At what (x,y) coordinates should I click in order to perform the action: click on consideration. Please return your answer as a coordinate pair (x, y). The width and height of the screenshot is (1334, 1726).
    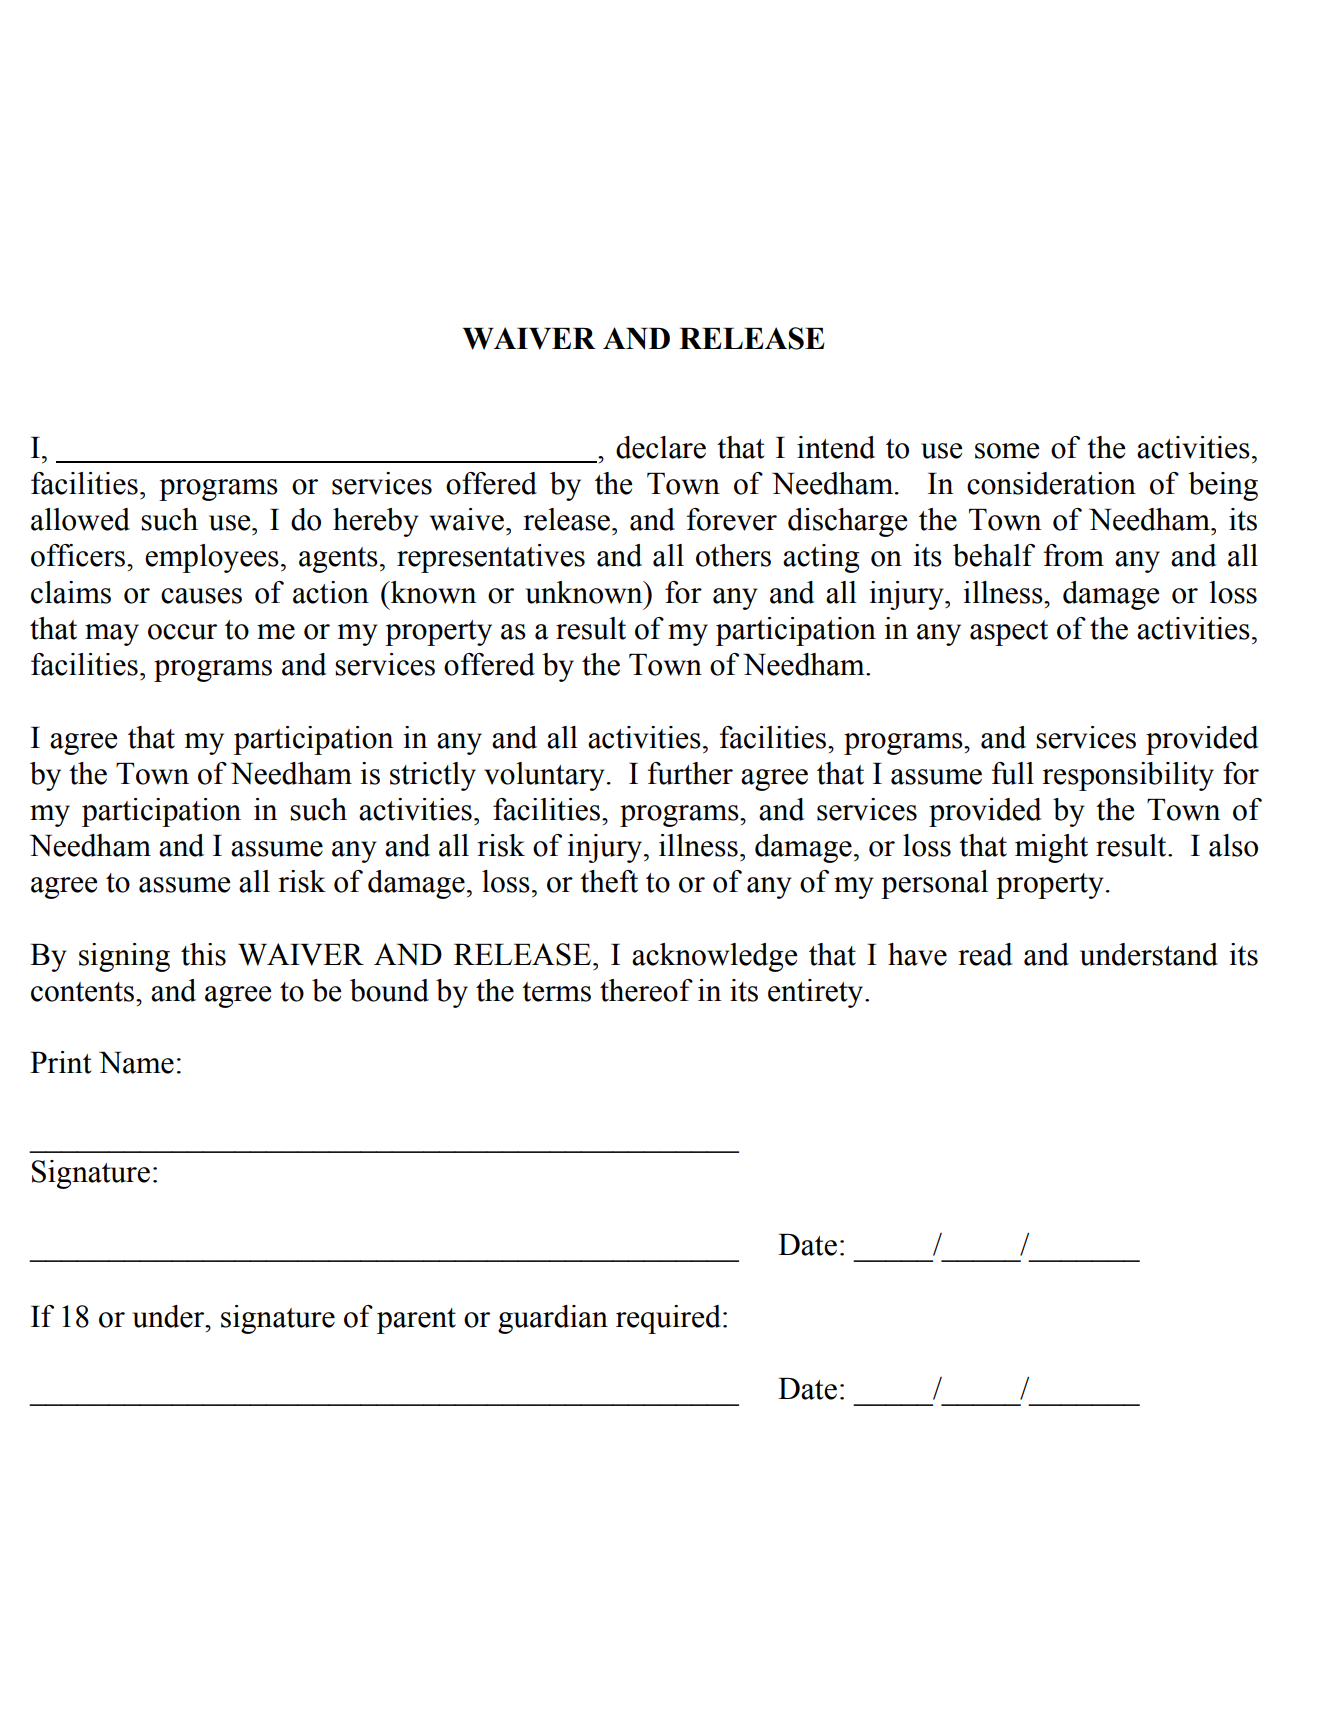
    Looking at the image, I should click on (1051, 483).
